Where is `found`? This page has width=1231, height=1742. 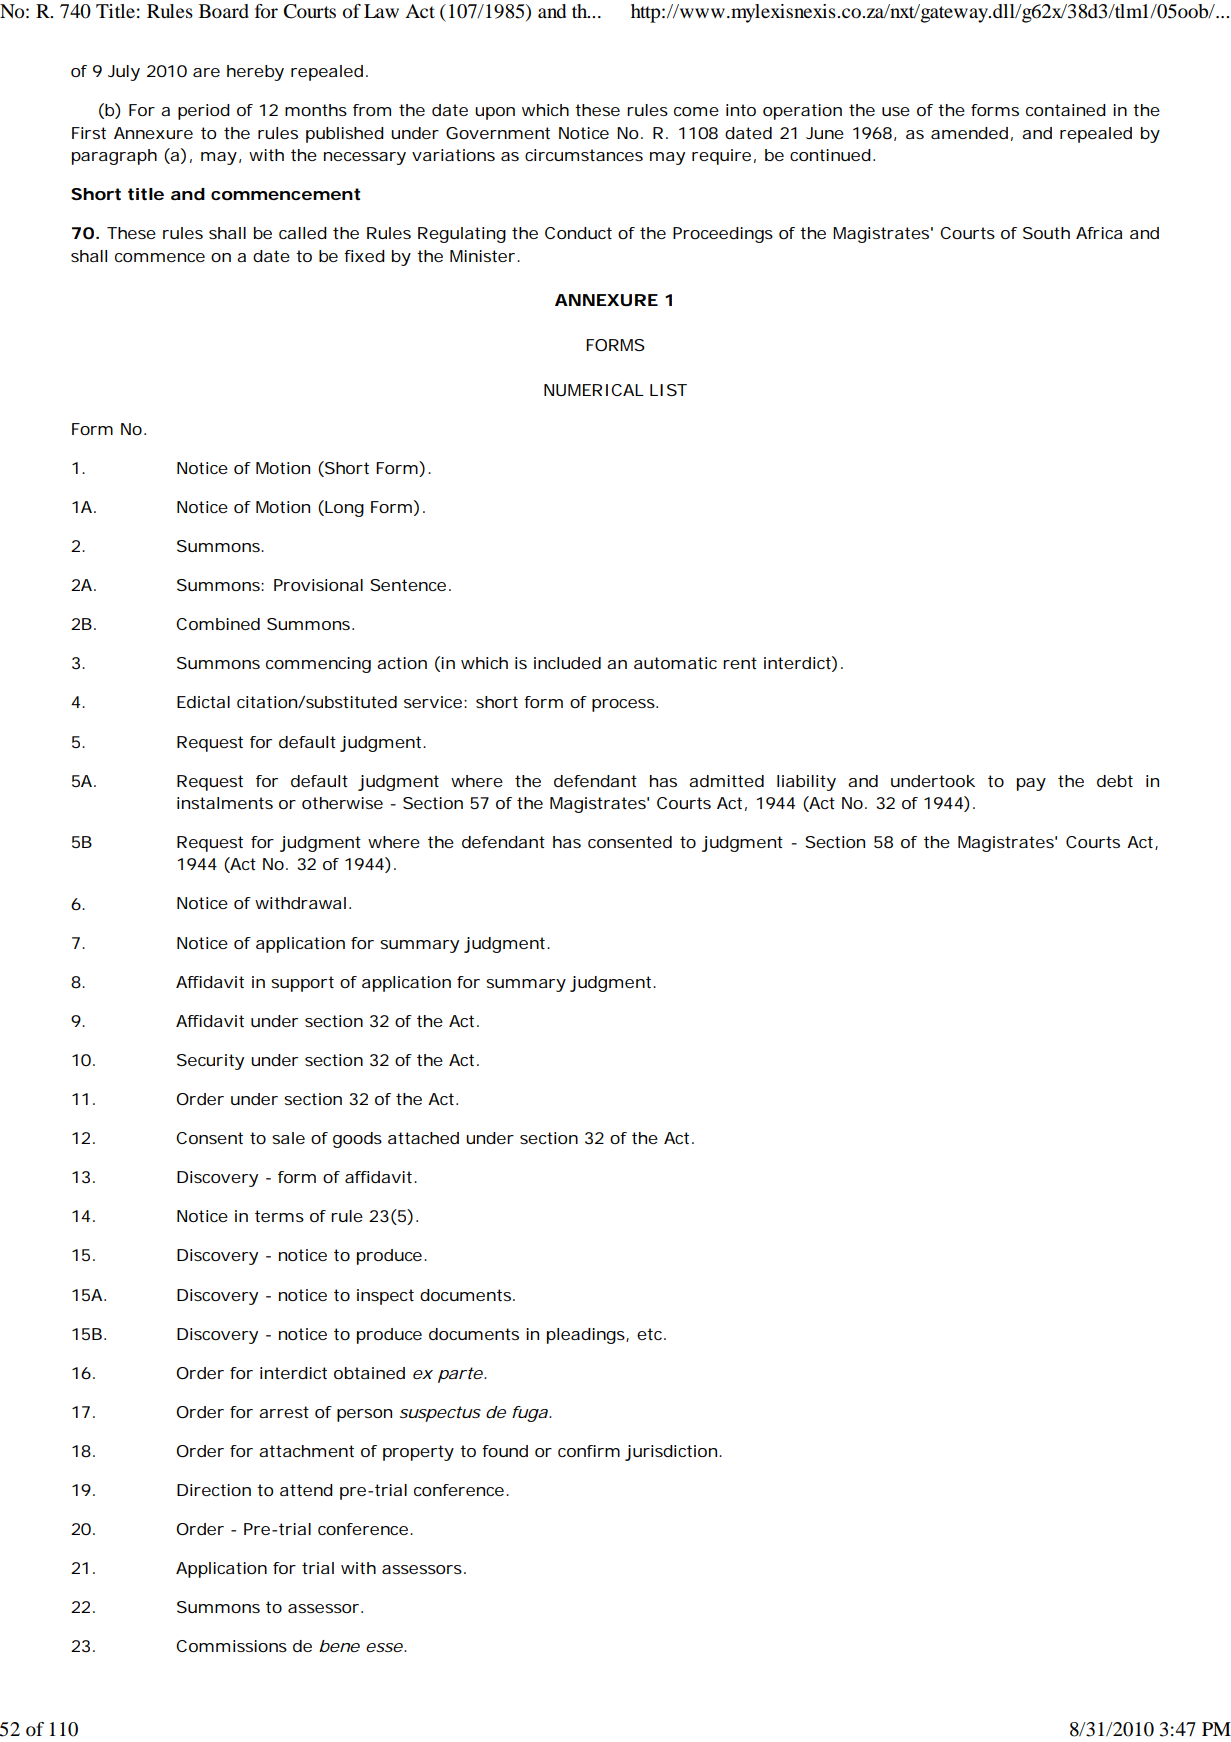
found is located at coordinates (505, 1451).
